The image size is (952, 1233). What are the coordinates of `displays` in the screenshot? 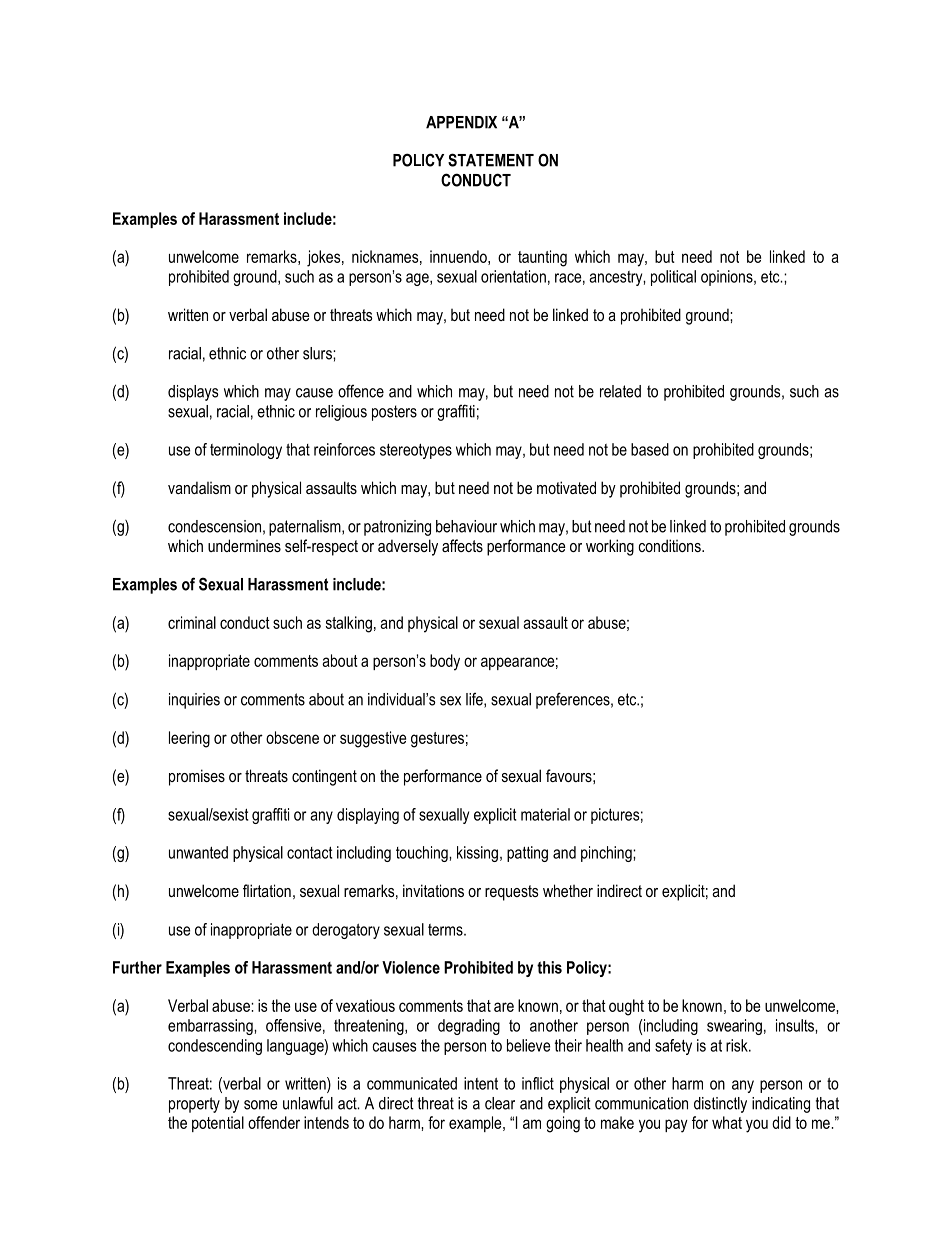 It's located at (193, 393).
